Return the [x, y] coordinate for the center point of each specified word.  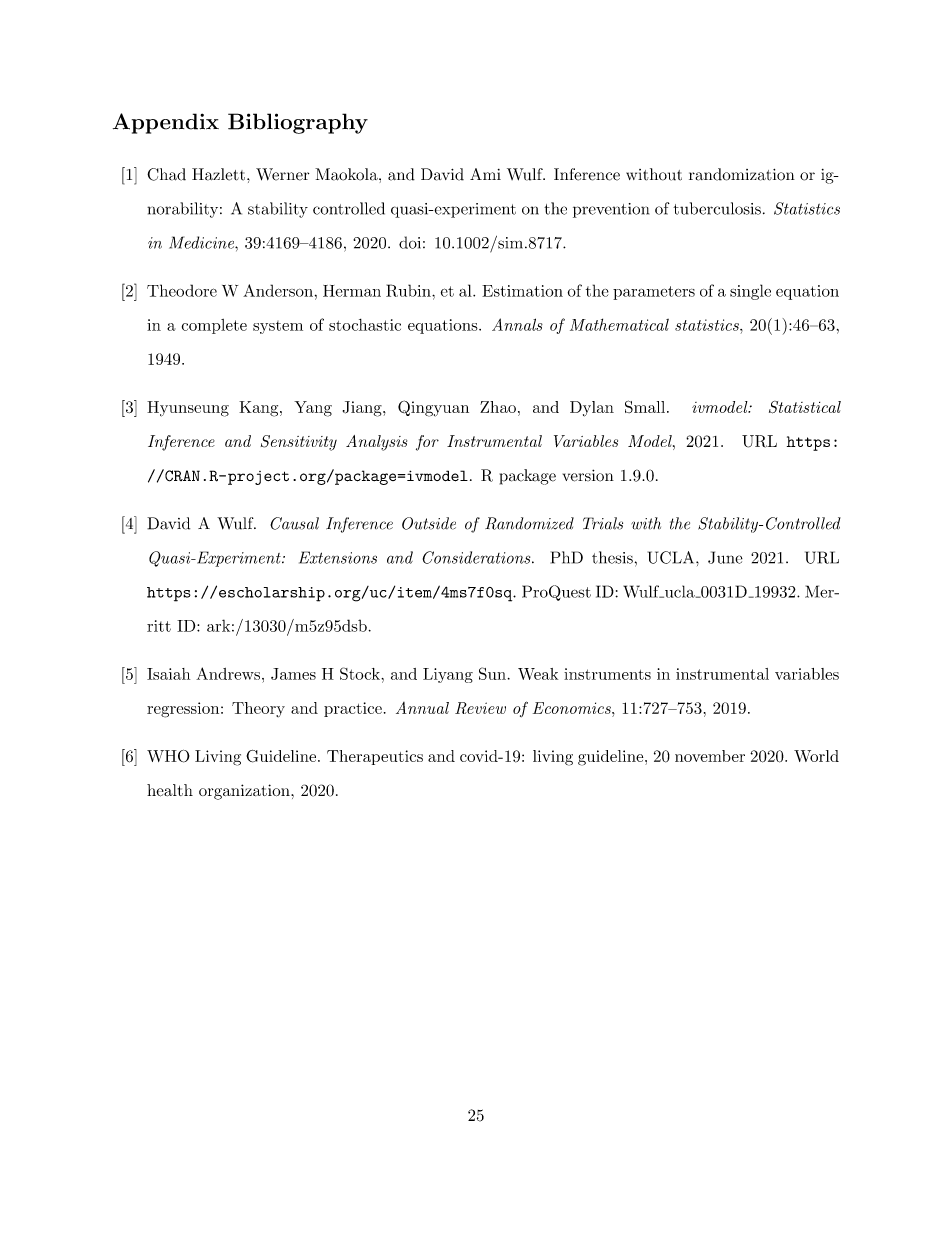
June [725, 557]
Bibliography [298, 123]
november [710, 756]
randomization [742, 174]
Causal [294, 523]
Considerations [478, 557]
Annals [517, 324]
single [750, 292]
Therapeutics [375, 757]
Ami [485, 174]
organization [245, 792]
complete [214, 326]
